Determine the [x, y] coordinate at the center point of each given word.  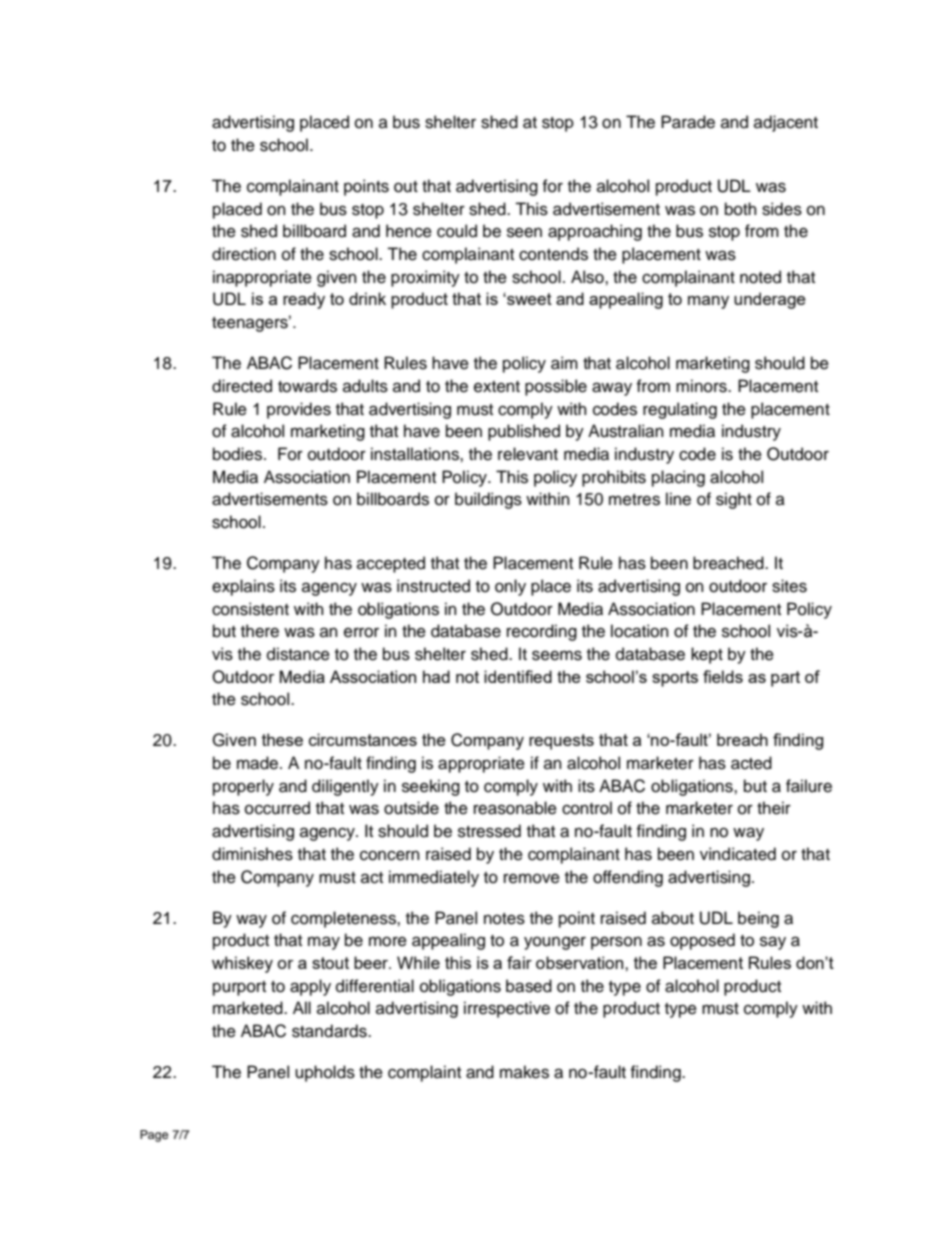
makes [524, 1072]
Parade [688, 122]
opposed [702, 941]
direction [244, 254]
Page [154, 1136]
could [457, 231]
